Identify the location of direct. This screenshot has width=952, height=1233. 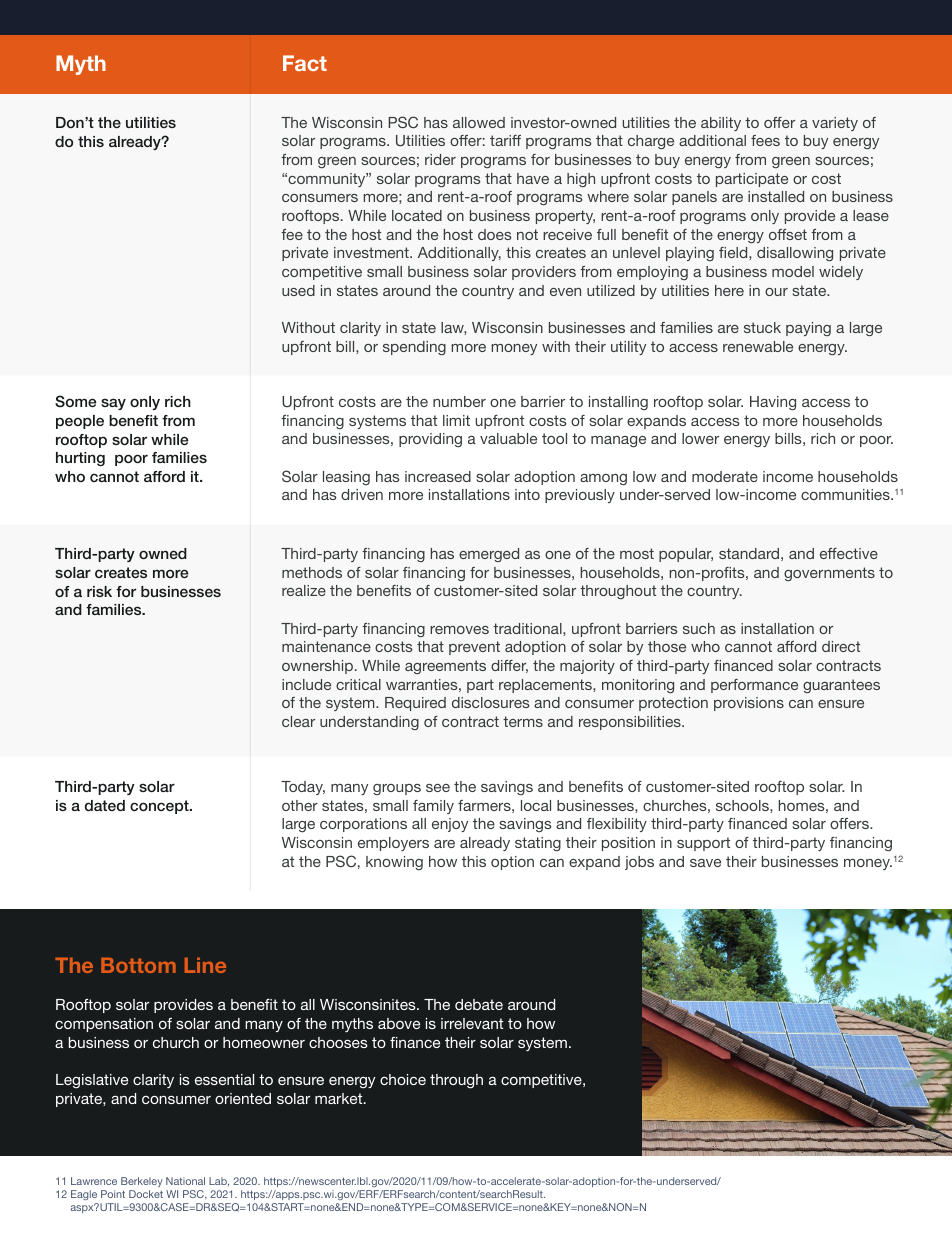
(841, 646).
